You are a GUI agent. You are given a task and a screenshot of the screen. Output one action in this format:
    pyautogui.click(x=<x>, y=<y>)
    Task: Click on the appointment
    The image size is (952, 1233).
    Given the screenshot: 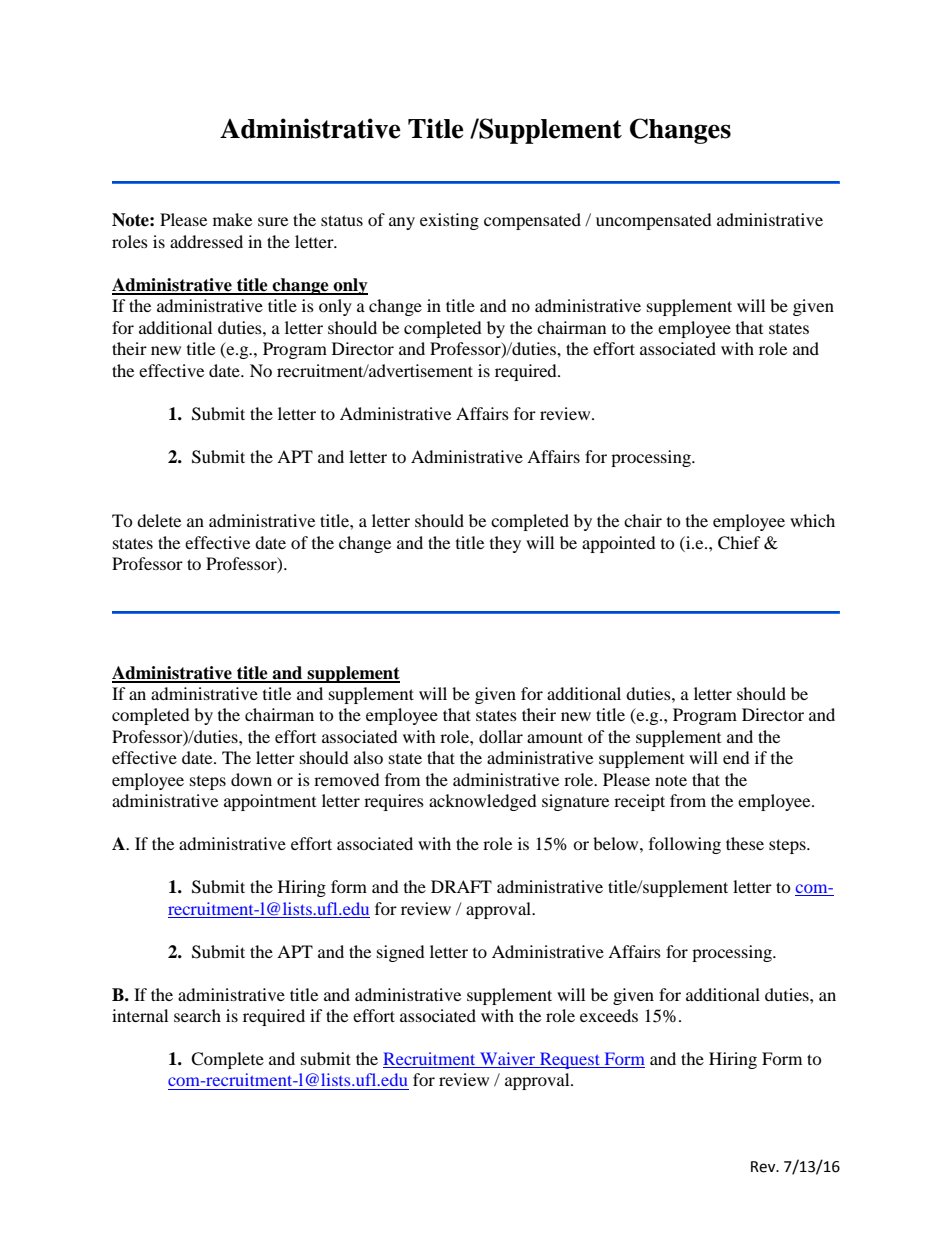 What is the action you would take?
    pyautogui.click(x=270, y=802)
